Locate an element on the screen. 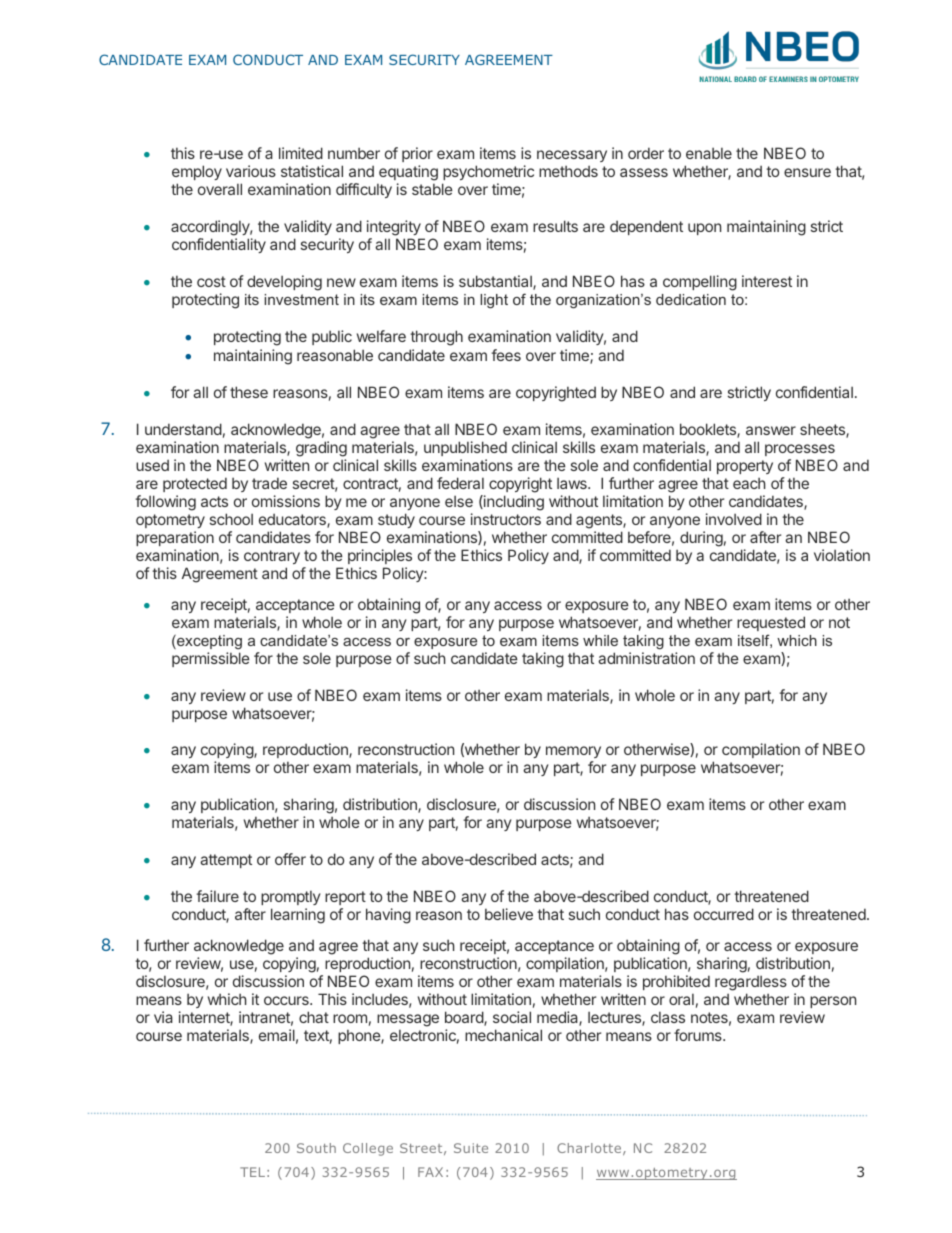 This screenshot has height=1233, width=952. answer is located at coordinates (771, 430).
